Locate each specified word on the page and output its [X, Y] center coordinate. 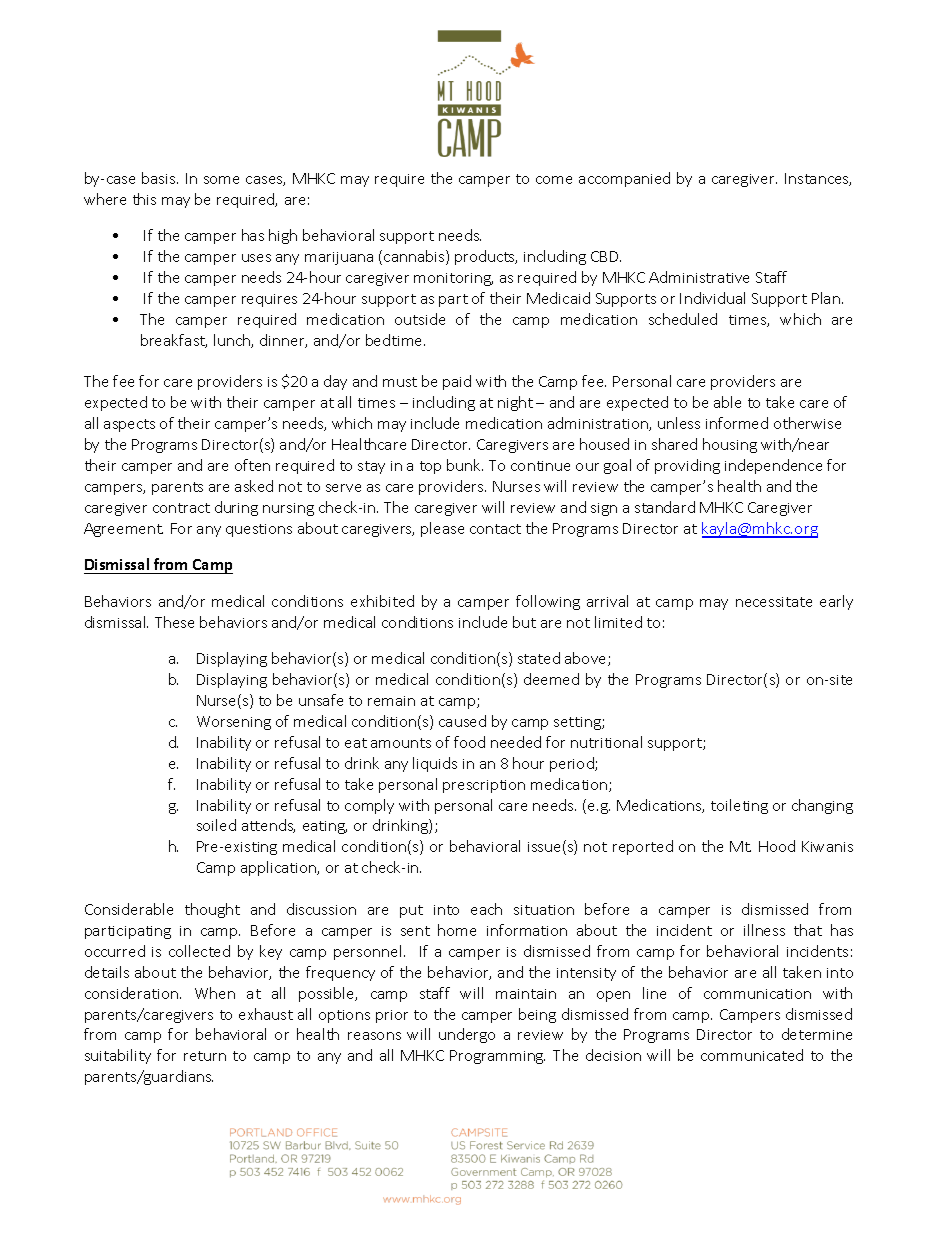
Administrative [699, 277]
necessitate [774, 602]
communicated [752, 1055]
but [524, 622]
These [174, 622]
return [205, 1056]
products [486, 257]
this [144, 199]
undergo [467, 1035]
